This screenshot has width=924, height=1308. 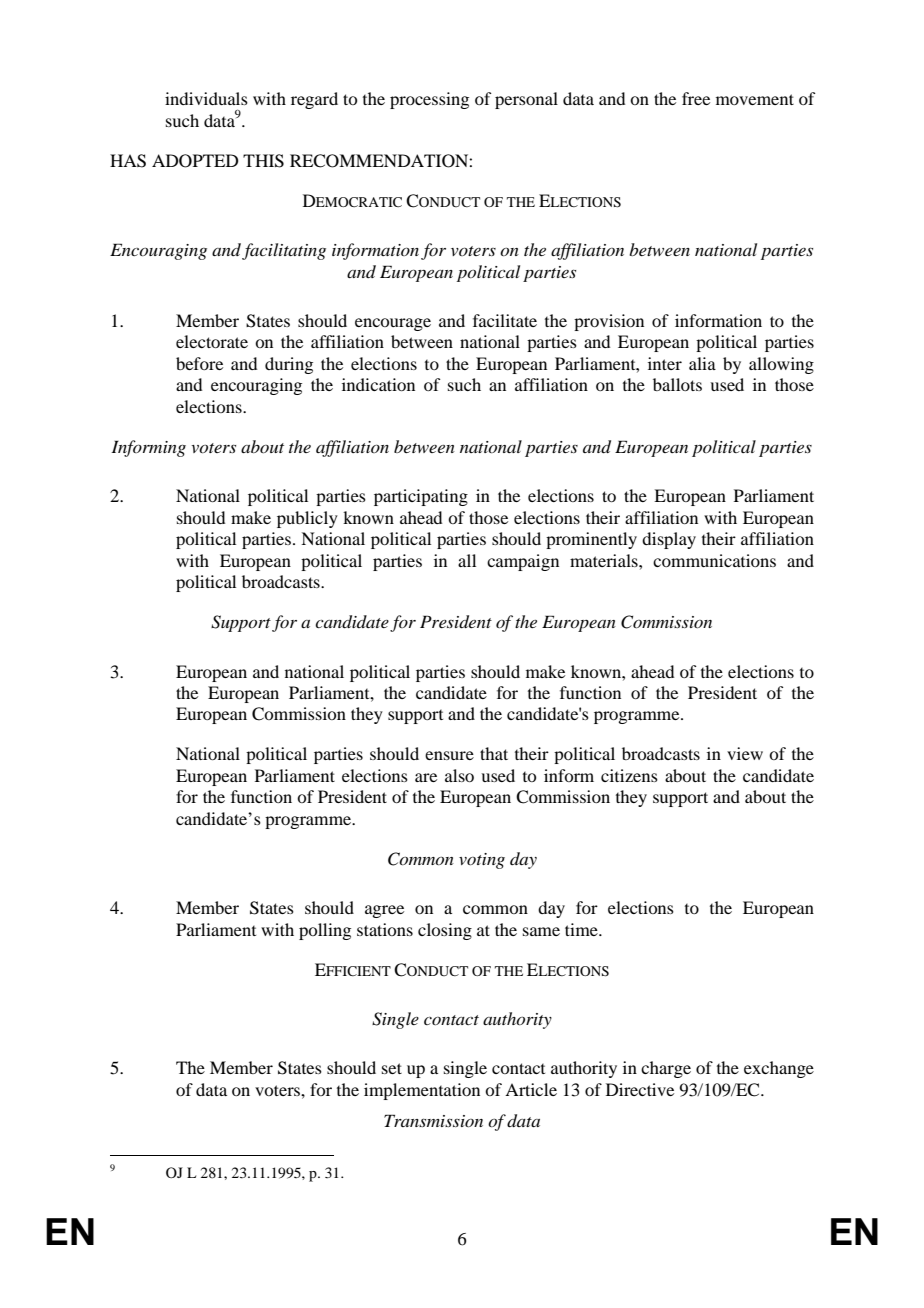 What do you see at coordinates (696, 98) in the screenshot?
I see `free` at bounding box center [696, 98].
